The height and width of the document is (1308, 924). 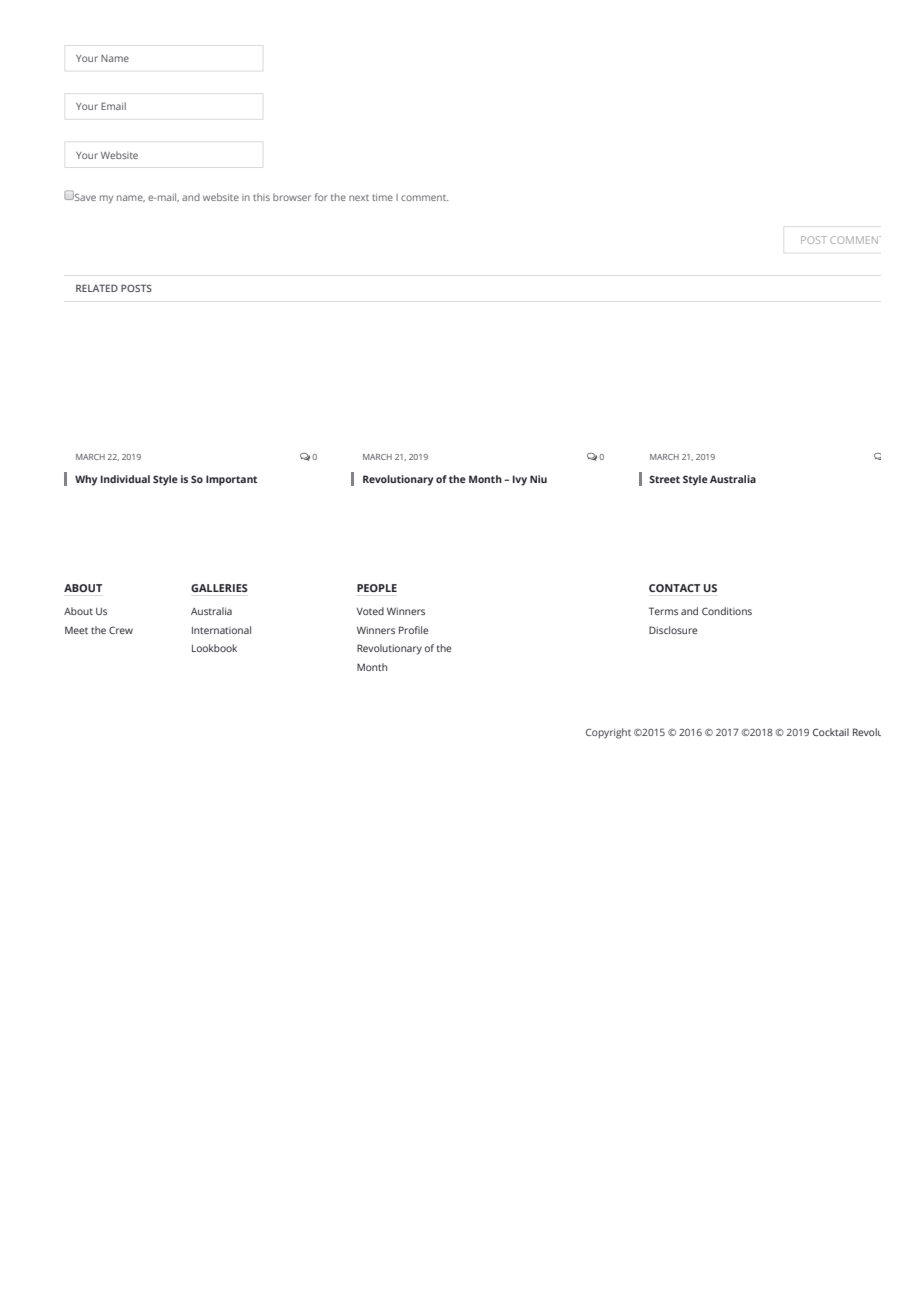 What do you see at coordinates (664, 479) in the document?
I see `Street` at bounding box center [664, 479].
